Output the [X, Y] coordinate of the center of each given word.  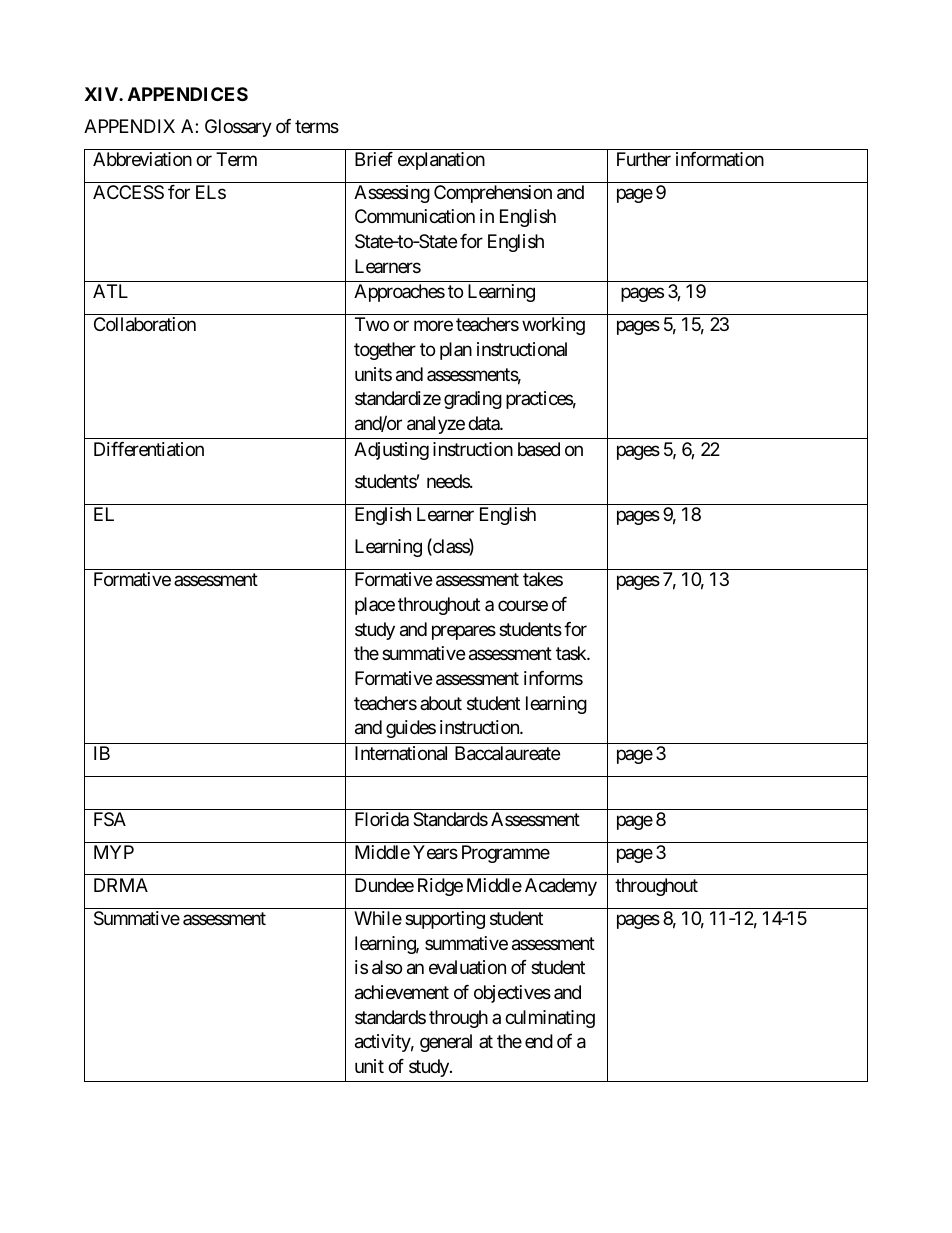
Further [644, 159]
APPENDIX [129, 126]
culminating [550, 1019]
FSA [110, 819]
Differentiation [149, 449]
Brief [374, 159]
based [539, 449]
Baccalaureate [507, 753]
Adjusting [391, 451]
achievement [402, 992]
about [441, 703]
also [387, 967]
